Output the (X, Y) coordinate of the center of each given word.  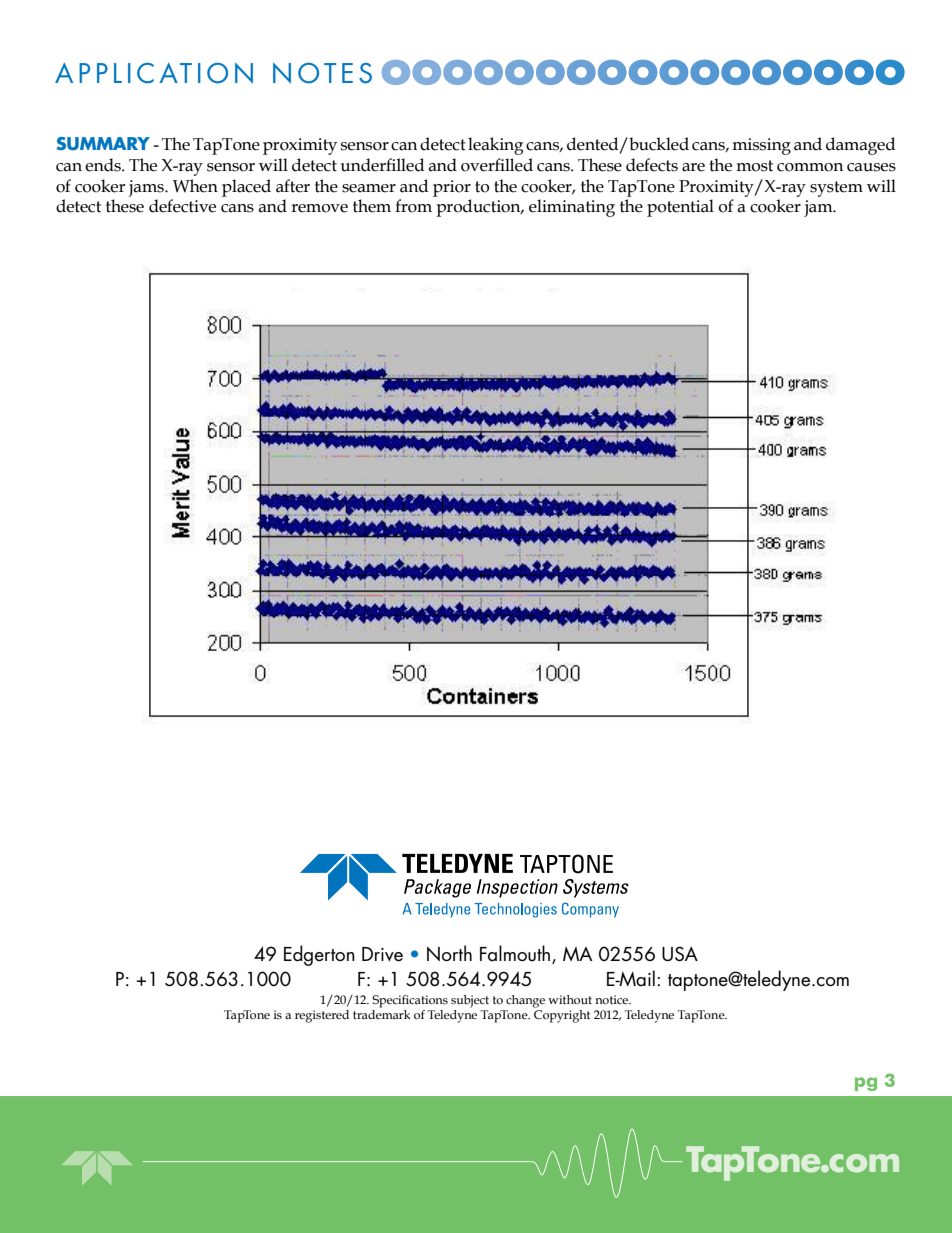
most (754, 166)
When (195, 186)
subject (470, 1001)
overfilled (497, 165)
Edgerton (319, 955)
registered (322, 1016)
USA (680, 954)
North (449, 953)
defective (182, 206)
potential (680, 208)
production (479, 208)
